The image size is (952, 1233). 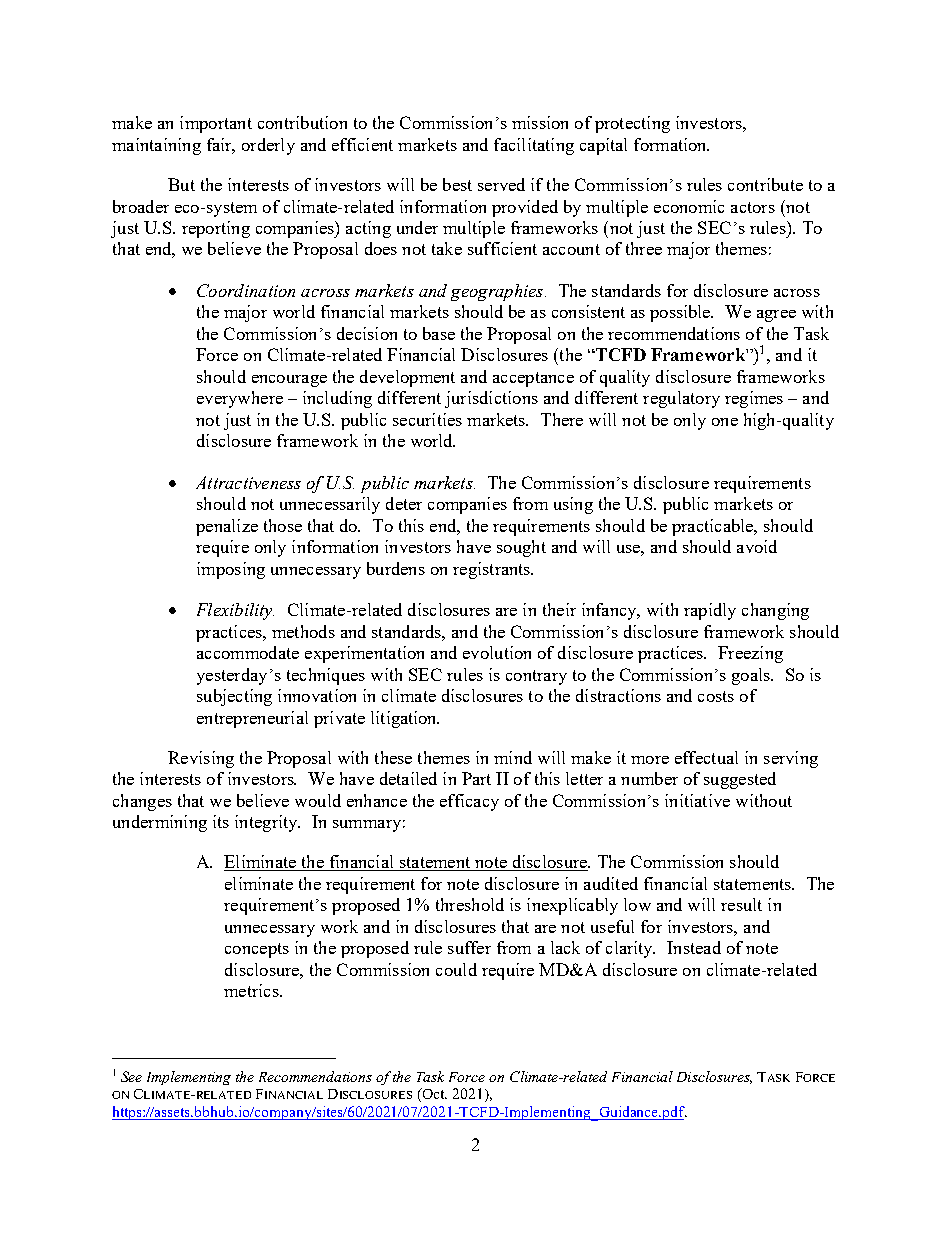 What do you see at coordinates (493, 570) in the document?
I see `registrants` at bounding box center [493, 570].
